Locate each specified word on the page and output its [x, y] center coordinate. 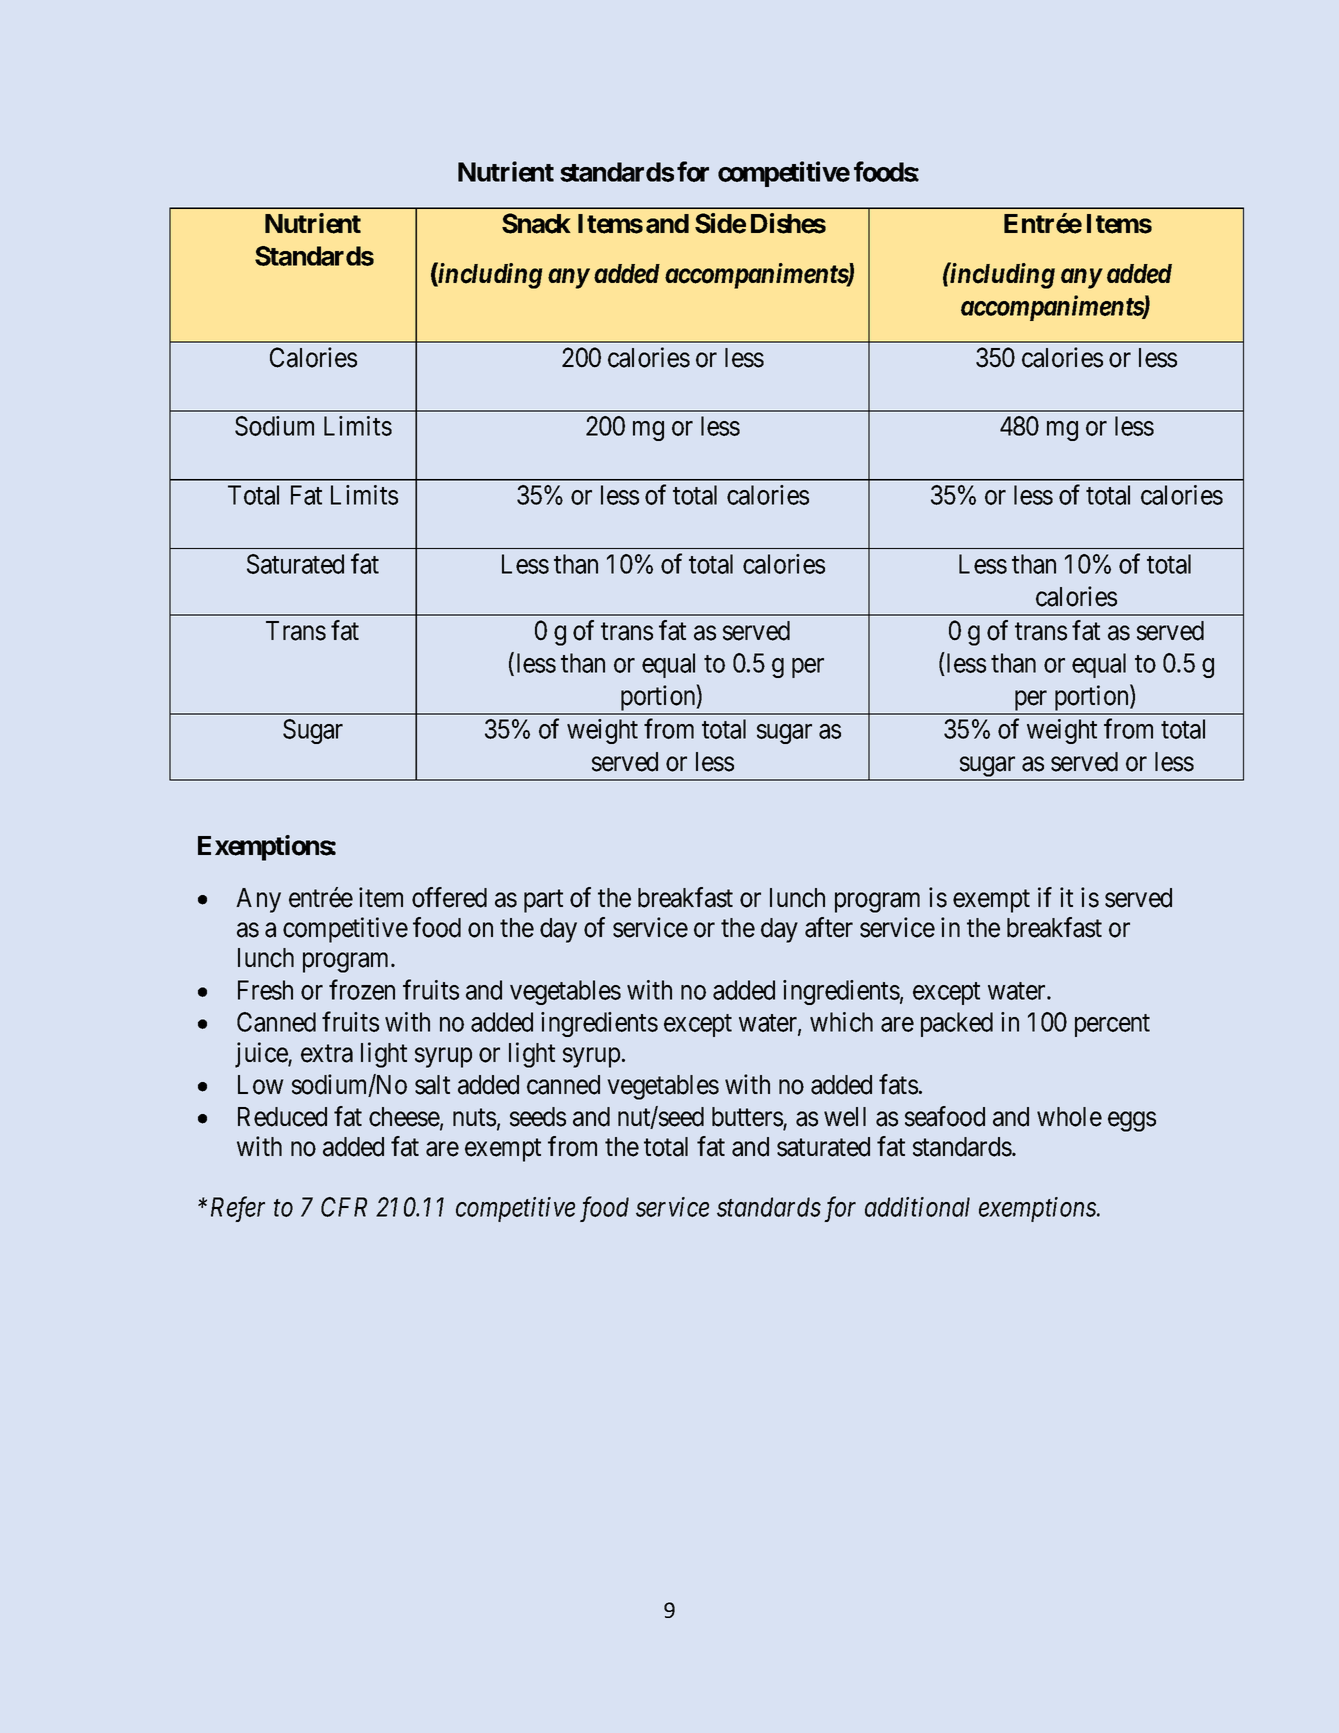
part [543, 901]
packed [957, 1024]
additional [917, 1207]
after [829, 927]
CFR [344, 1207]
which [841, 1022]
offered [449, 897]
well [845, 1117]
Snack [536, 223]
